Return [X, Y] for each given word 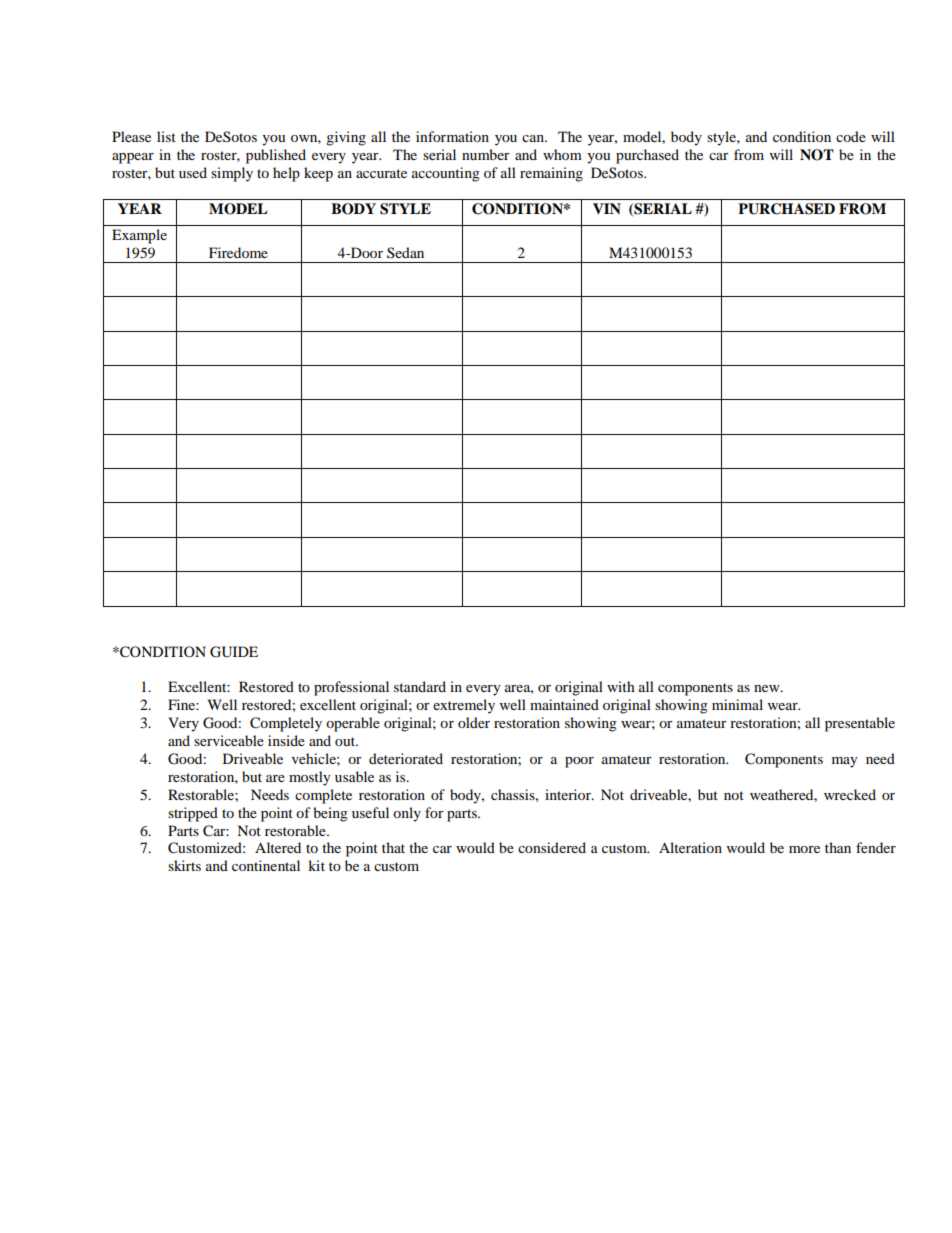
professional [351, 688]
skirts [184, 865]
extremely [464, 706]
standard [420, 686]
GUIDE [234, 652]
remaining [551, 174]
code [851, 136]
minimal [737, 704]
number [486, 154]
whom [562, 154]
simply [232, 174]
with [621, 686]
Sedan [405, 252]
